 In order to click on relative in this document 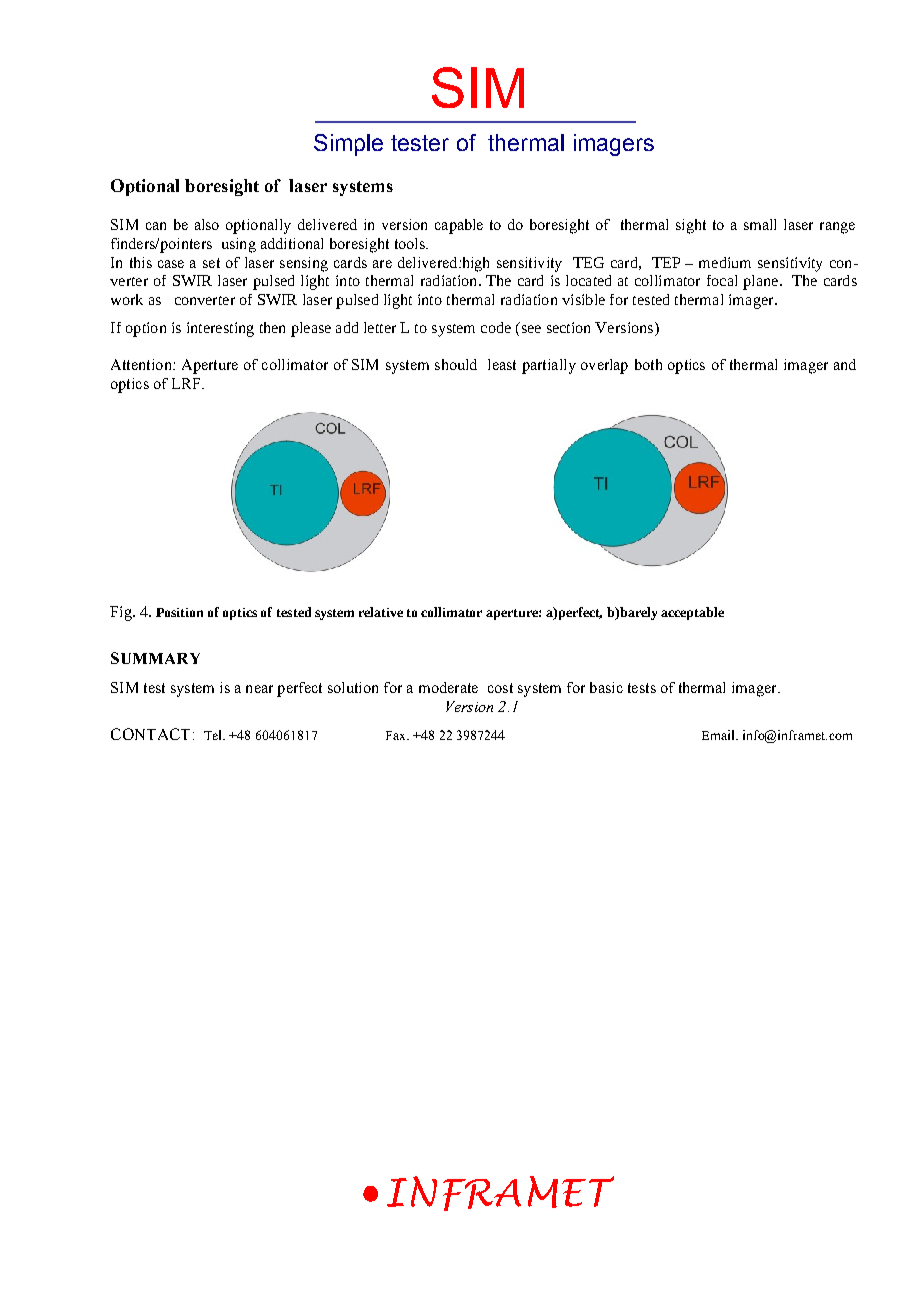, I will do `click(381, 612)`.
